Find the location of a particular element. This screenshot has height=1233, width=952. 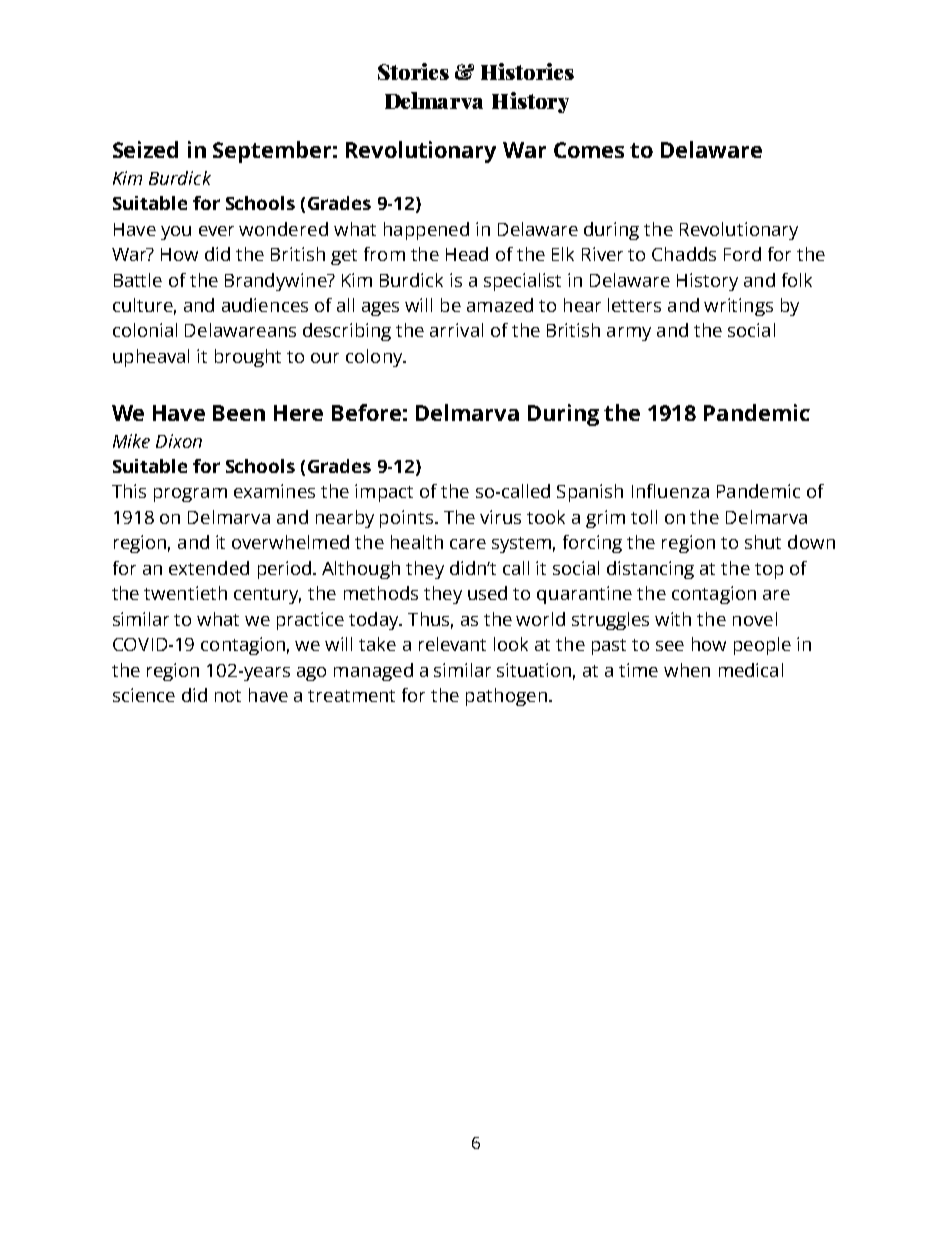

not is located at coordinates (228, 696).
